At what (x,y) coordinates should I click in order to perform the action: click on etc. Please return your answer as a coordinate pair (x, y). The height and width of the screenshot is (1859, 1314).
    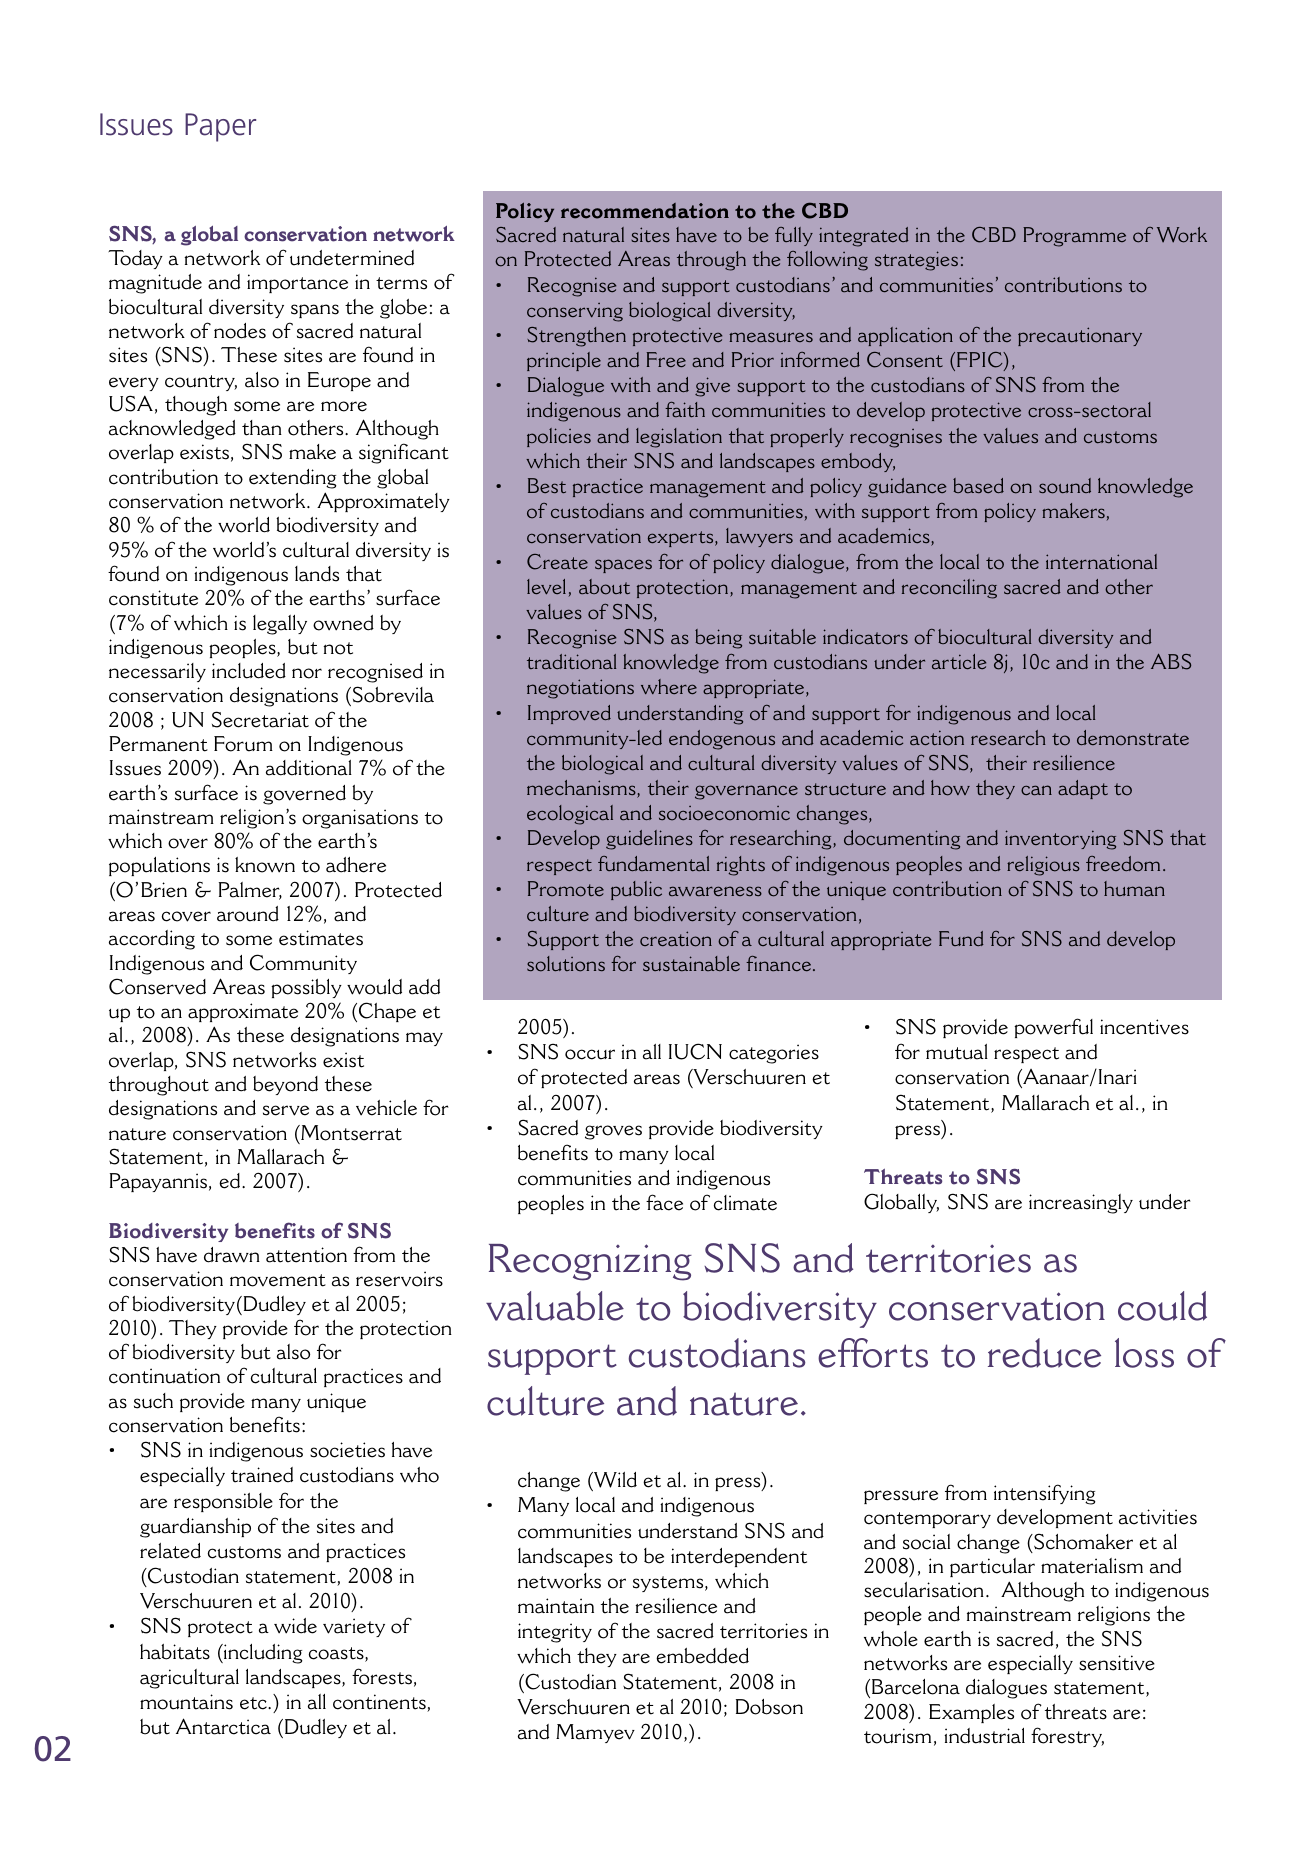
    Looking at the image, I should click on (254, 1703).
